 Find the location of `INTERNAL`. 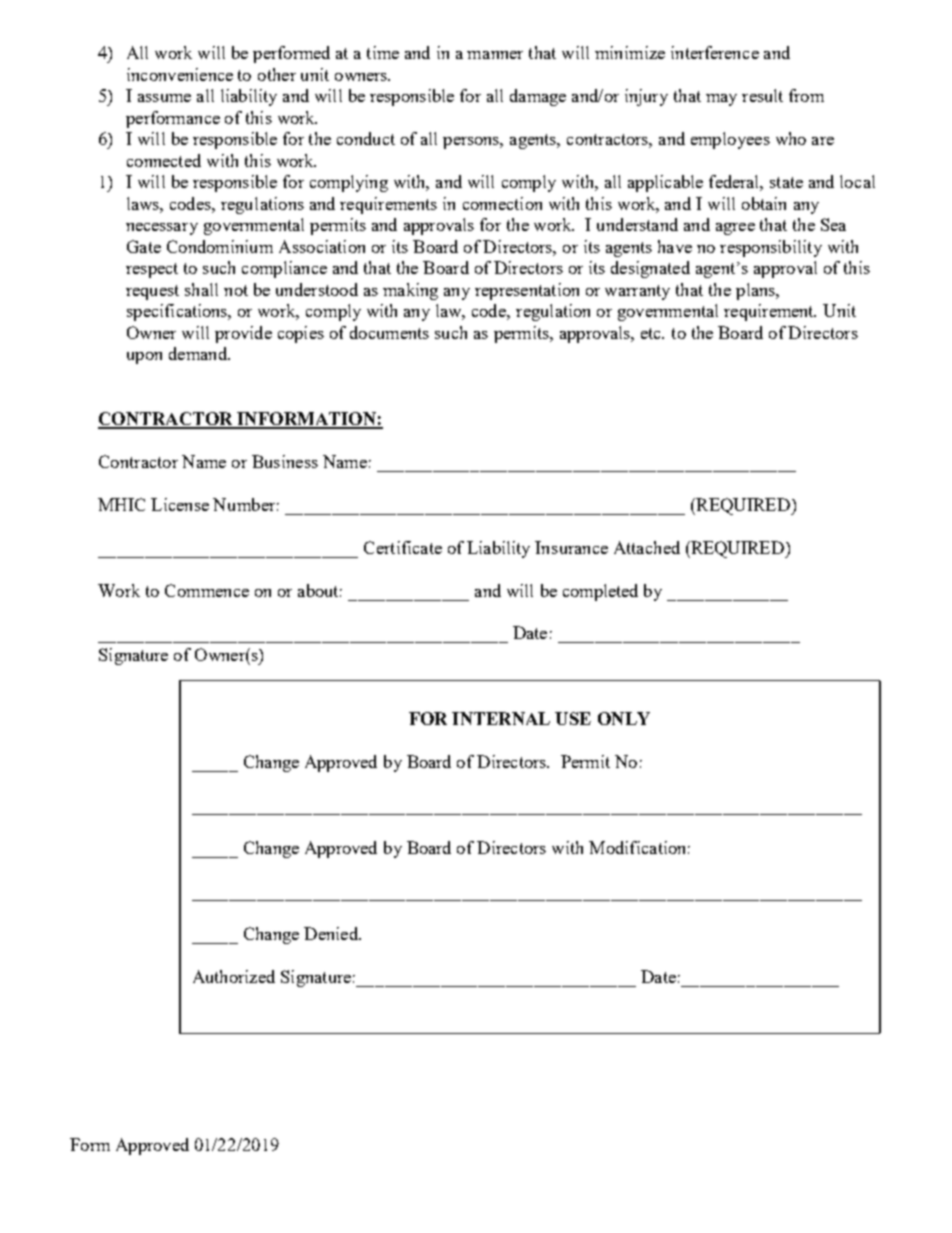

INTERNAL is located at coordinates (501, 718).
